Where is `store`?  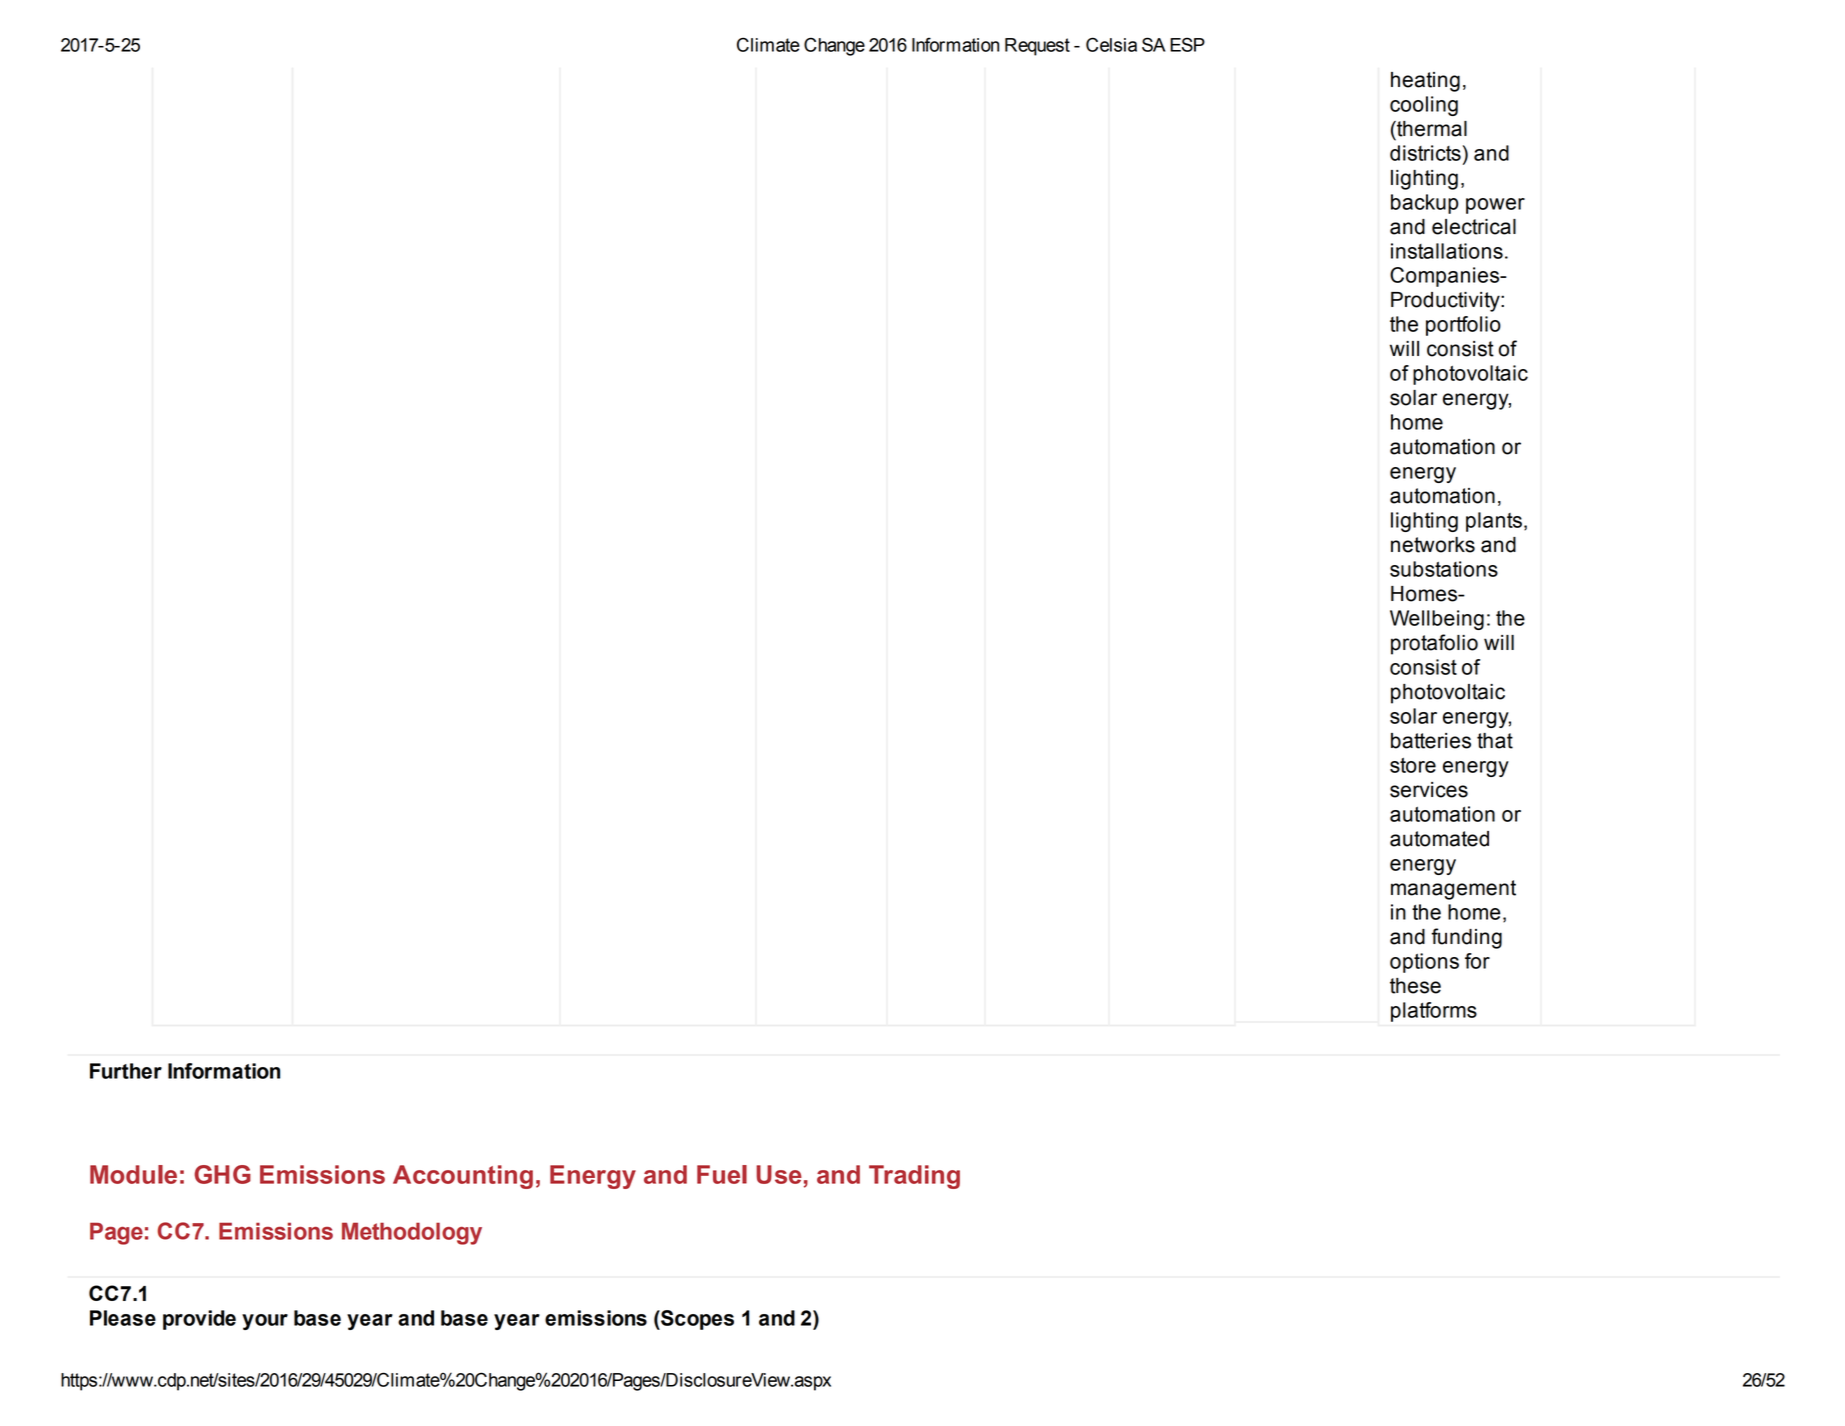 store is located at coordinates (1413, 765).
